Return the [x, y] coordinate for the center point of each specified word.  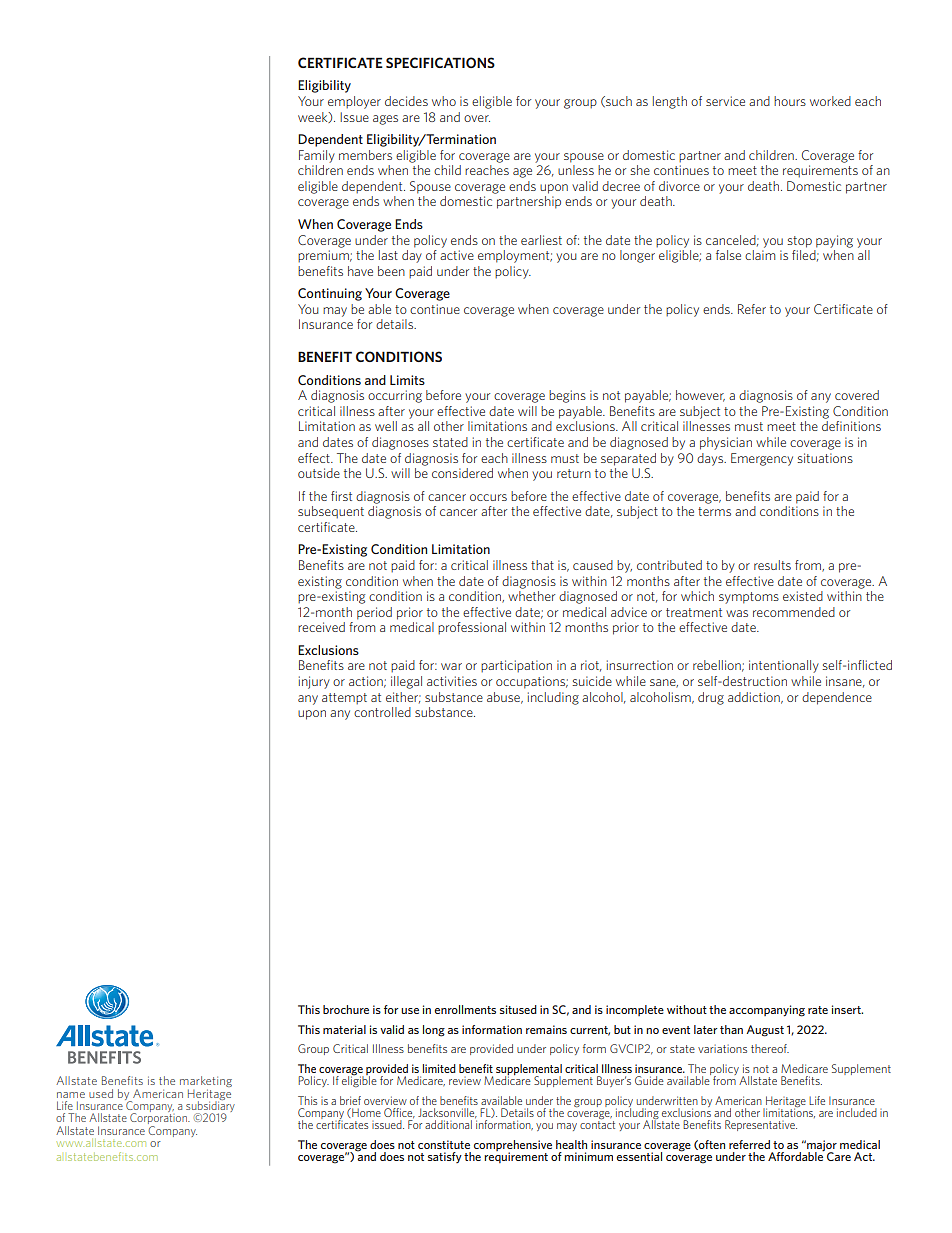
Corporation [159, 1119]
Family [317, 156]
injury [314, 682]
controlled [382, 712]
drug [711, 698]
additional [448, 1124]
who [444, 101]
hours [790, 101]
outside [319, 473]
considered [462, 473]
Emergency [762, 459]
